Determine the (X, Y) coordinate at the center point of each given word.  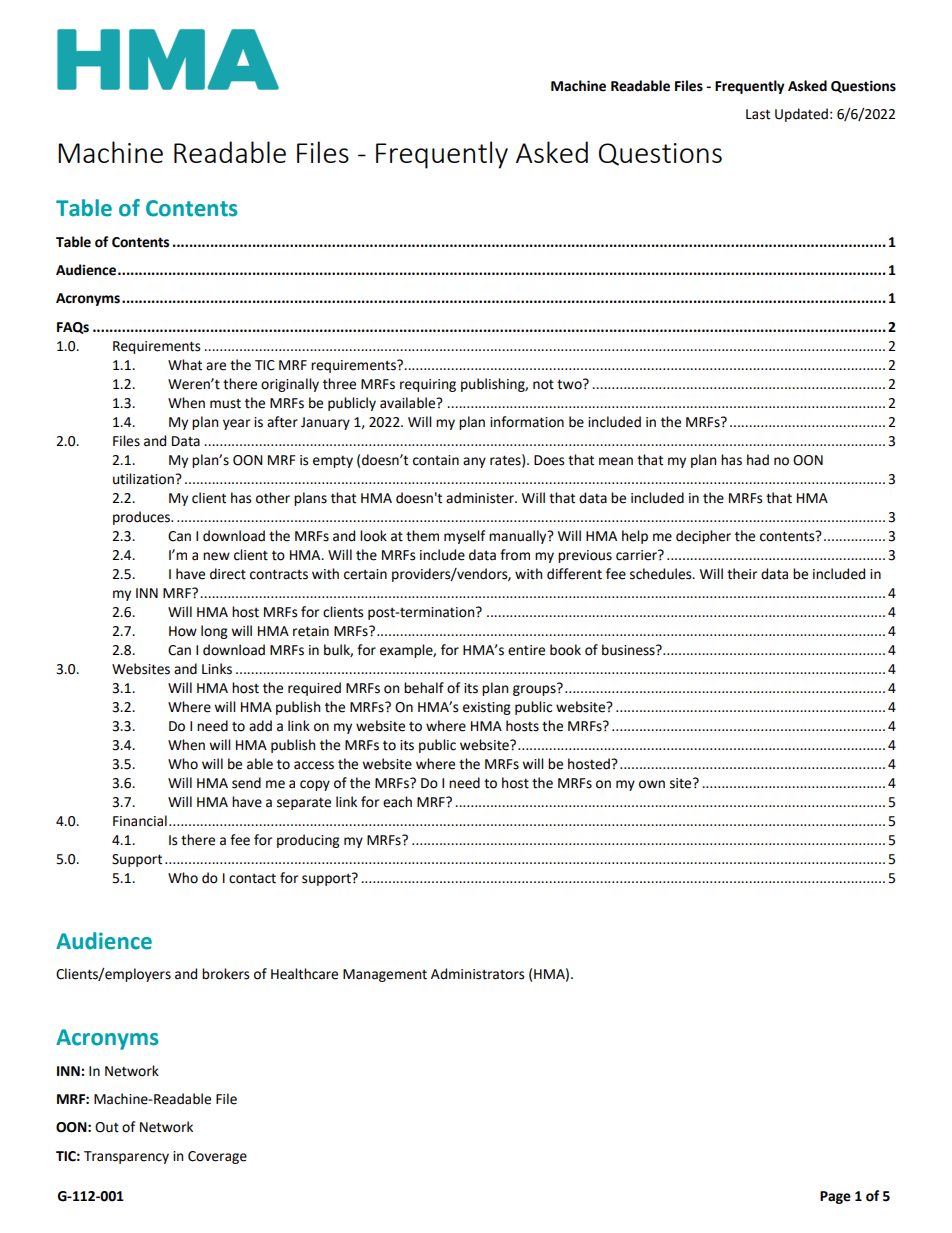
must (225, 404)
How (183, 631)
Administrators (477, 974)
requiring (428, 385)
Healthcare (304, 974)
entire (526, 650)
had (758, 460)
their (742, 574)
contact (252, 879)
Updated (801, 115)
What (185, 365)
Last (758, 114)
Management (385, 975)
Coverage (217, 1157)
